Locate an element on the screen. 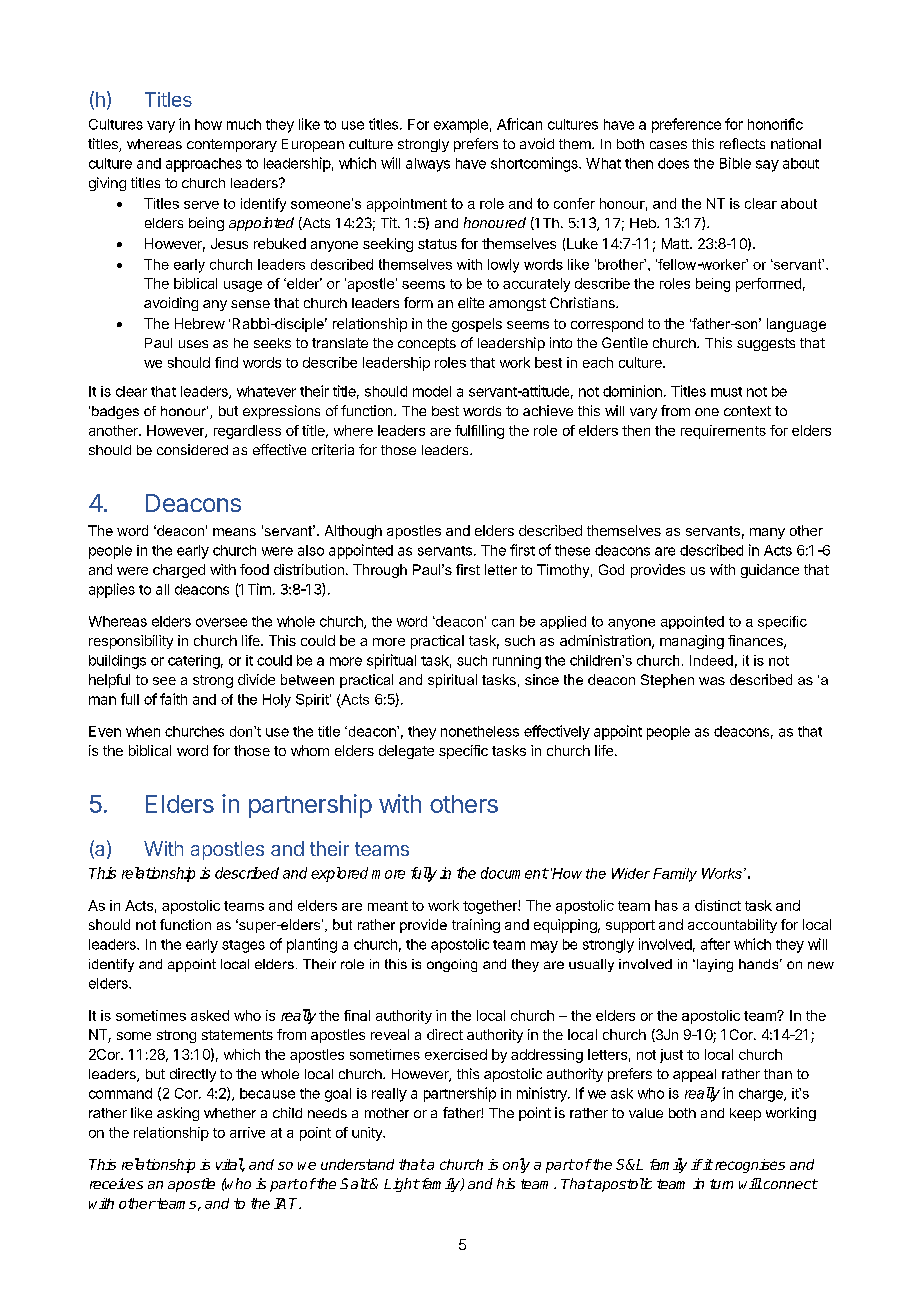 Image resolution: width=924 pixels, height=1308 pixels. training is located at coordinates (476, 926).
